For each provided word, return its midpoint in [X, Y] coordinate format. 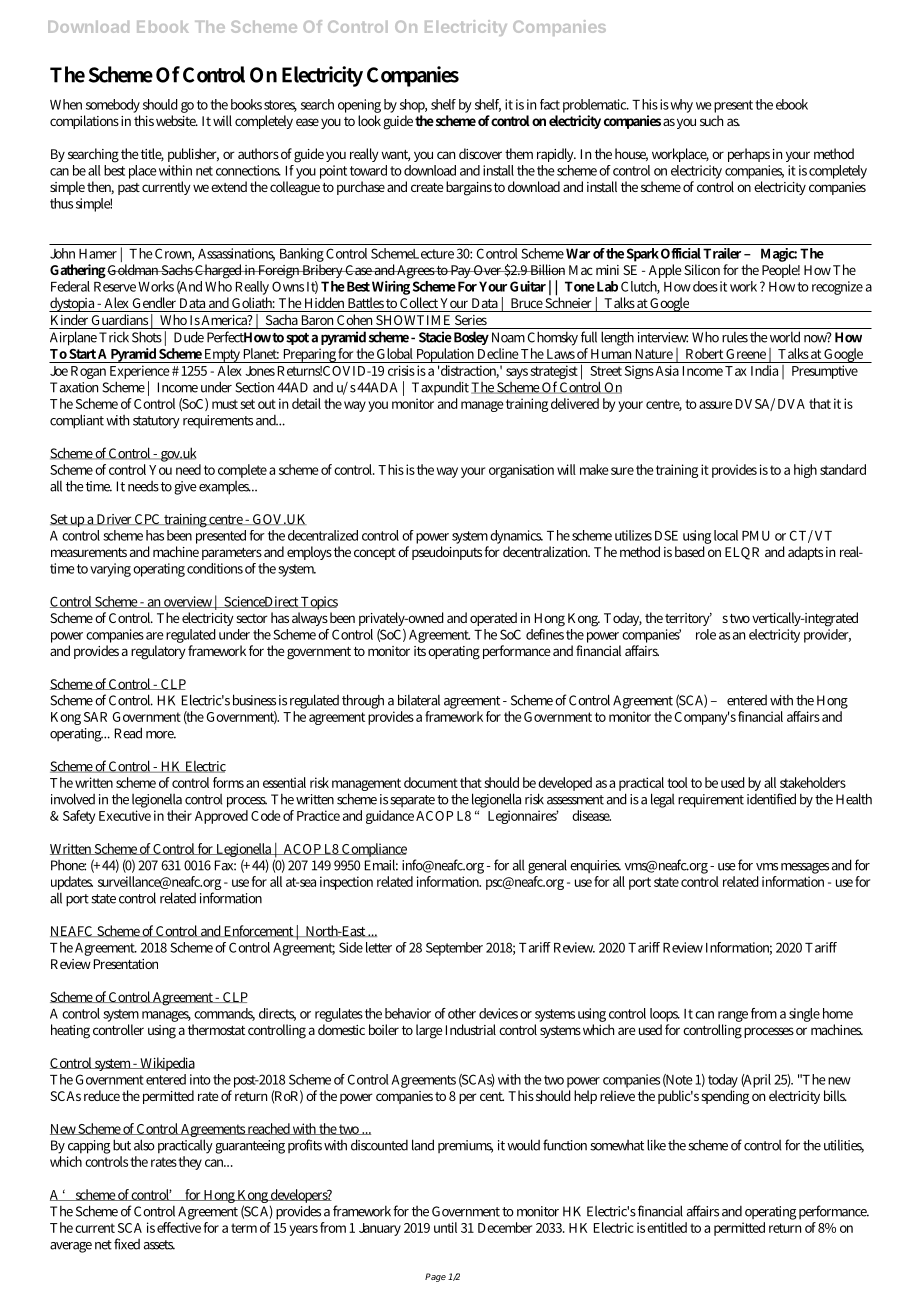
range [733, 1016]
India [765, 369]
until [445, 1227]
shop [413, 106]
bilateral [419, 700]
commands [224, 1014]
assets [159, 1245]
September [454, 949]
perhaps [749, 155]
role [706, 634]
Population [445, 355]
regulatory [158, 652]
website [177, 120]
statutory [156, 422]
